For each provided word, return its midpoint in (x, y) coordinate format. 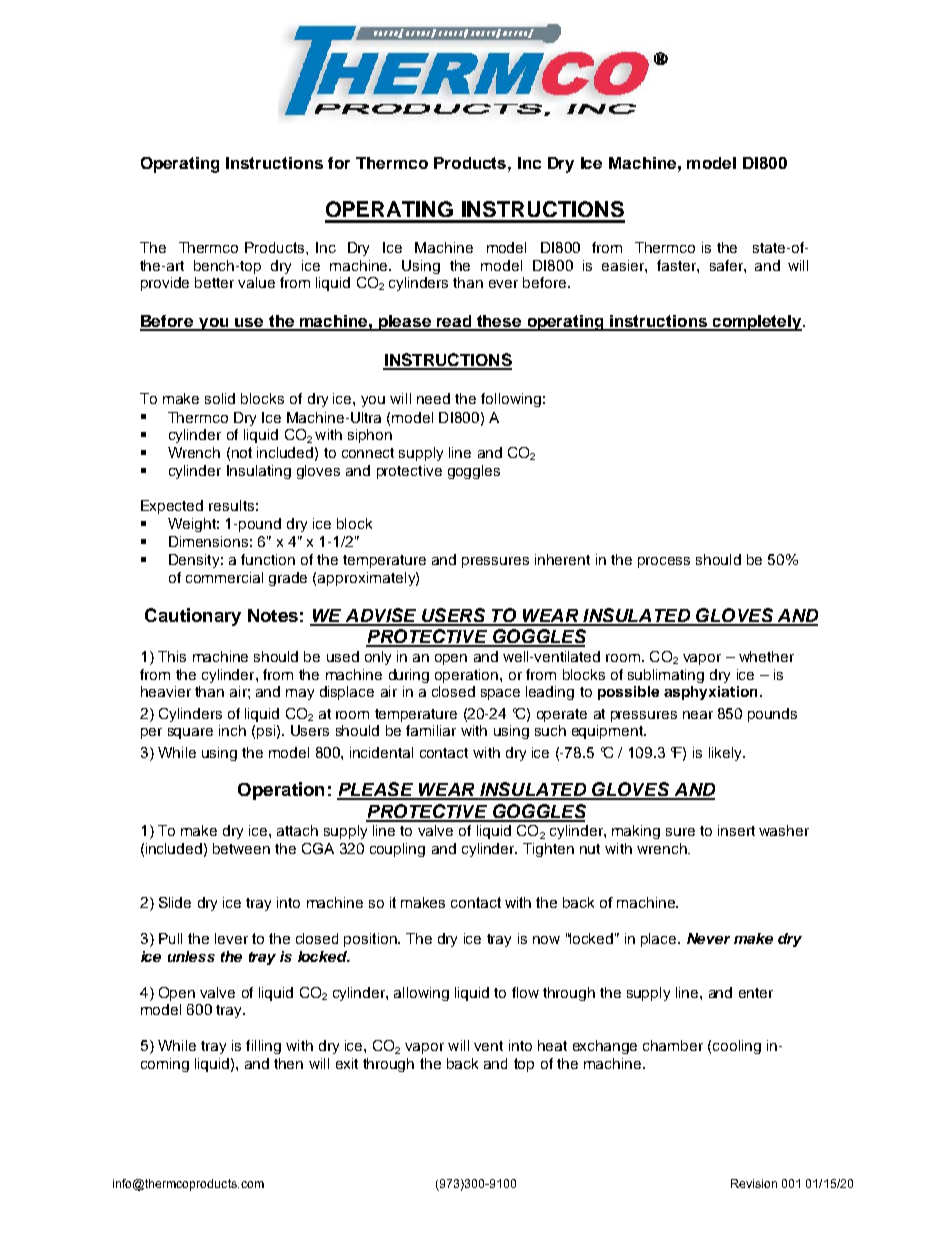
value (256, 282)
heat (552, 1045)
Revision (754, 1183)
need (433, 398)
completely (757, 323)
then (288, 1063)
